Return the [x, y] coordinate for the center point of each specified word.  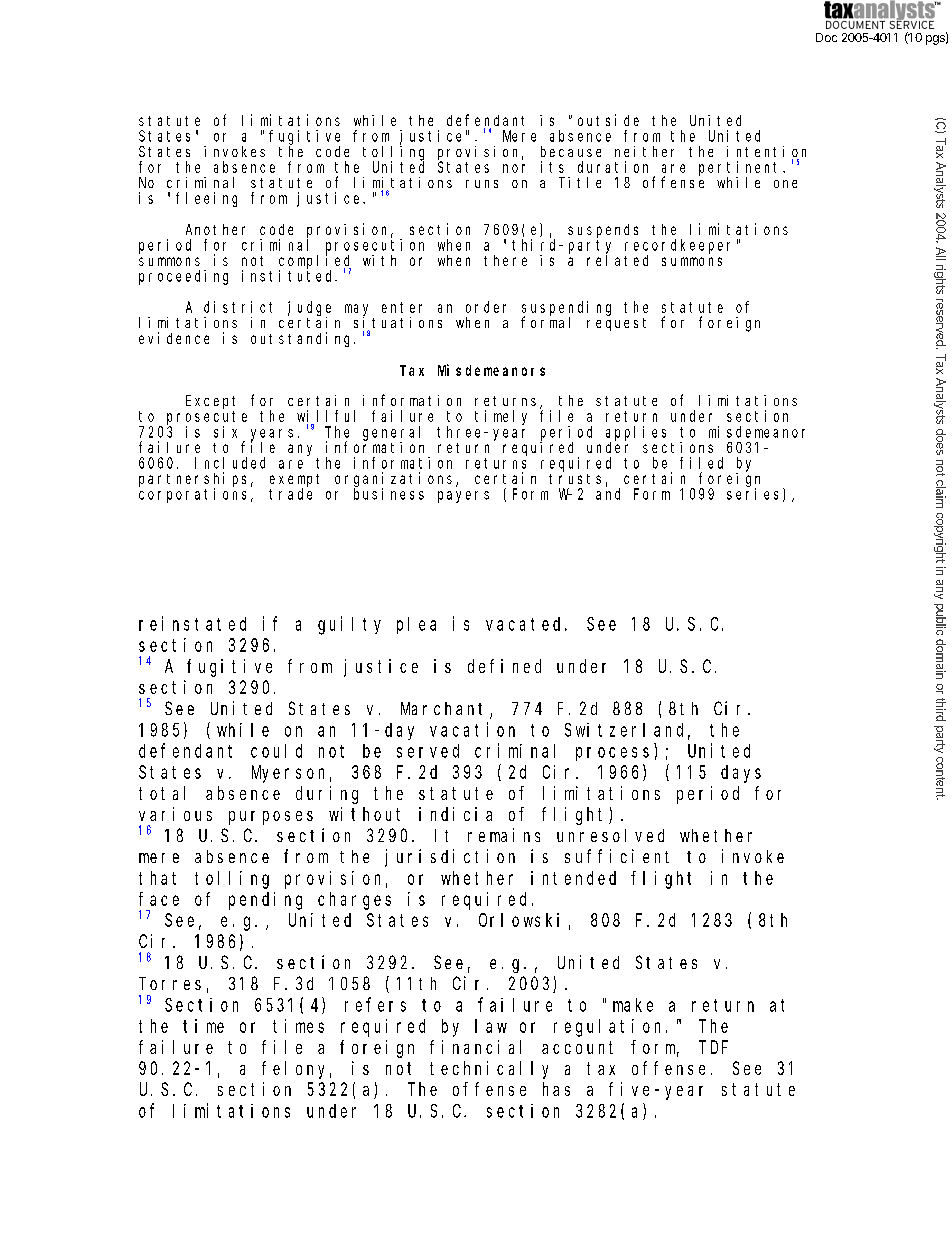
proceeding [183, 277]
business [389, 494]
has [556, 1089]
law [491, 1026]
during [327, 795]
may [356, 311]
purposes [271, 818]
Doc [826, 37]
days [741, 774]
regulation [610, 1028]
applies [636, 433]
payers [463, 497]
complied [315, 262]
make [633, 1005]
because [571, 151]
